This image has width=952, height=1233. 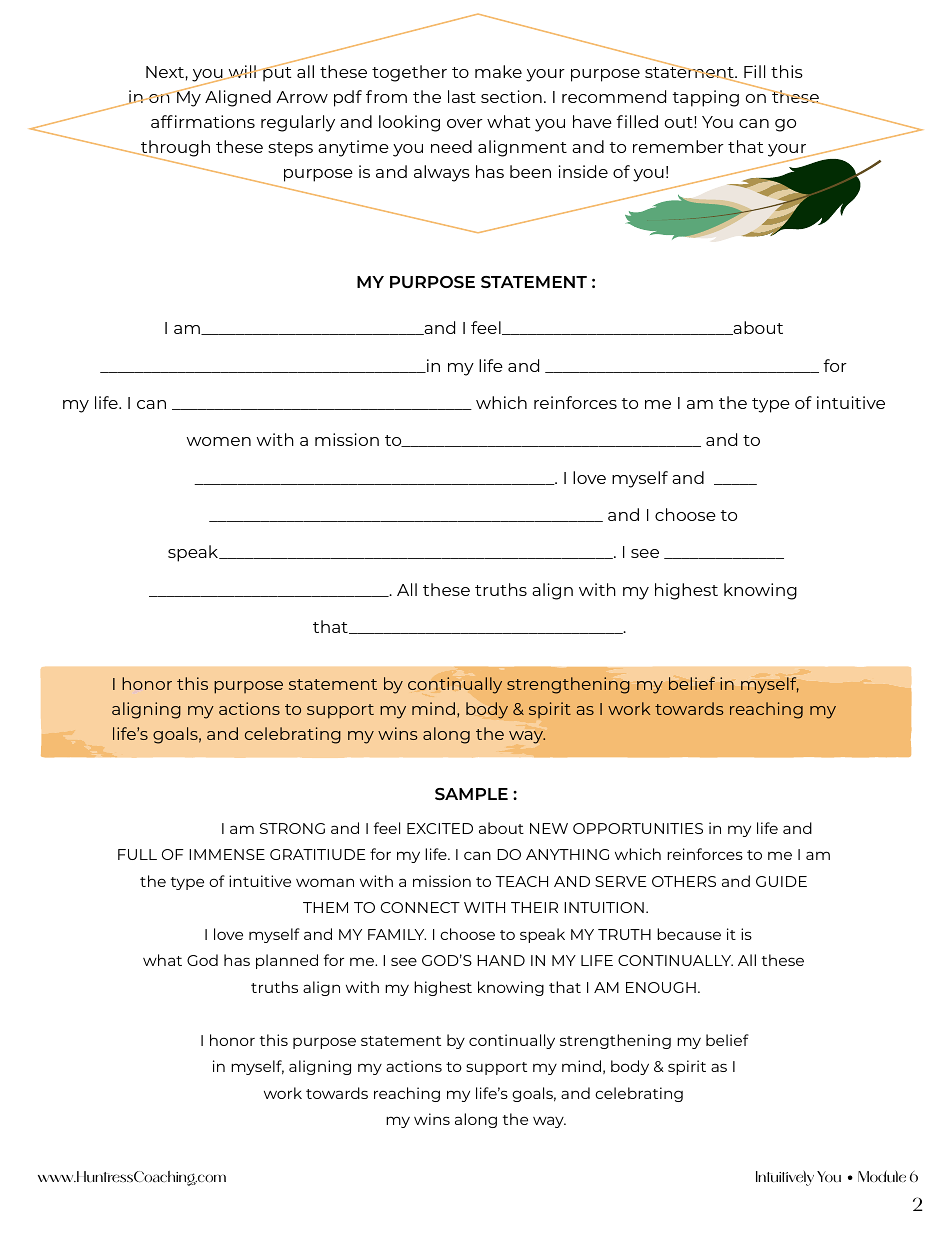 What do you see at coordinates (511, 96) in the image?
I see `section` at bounding box center [511, 96].
